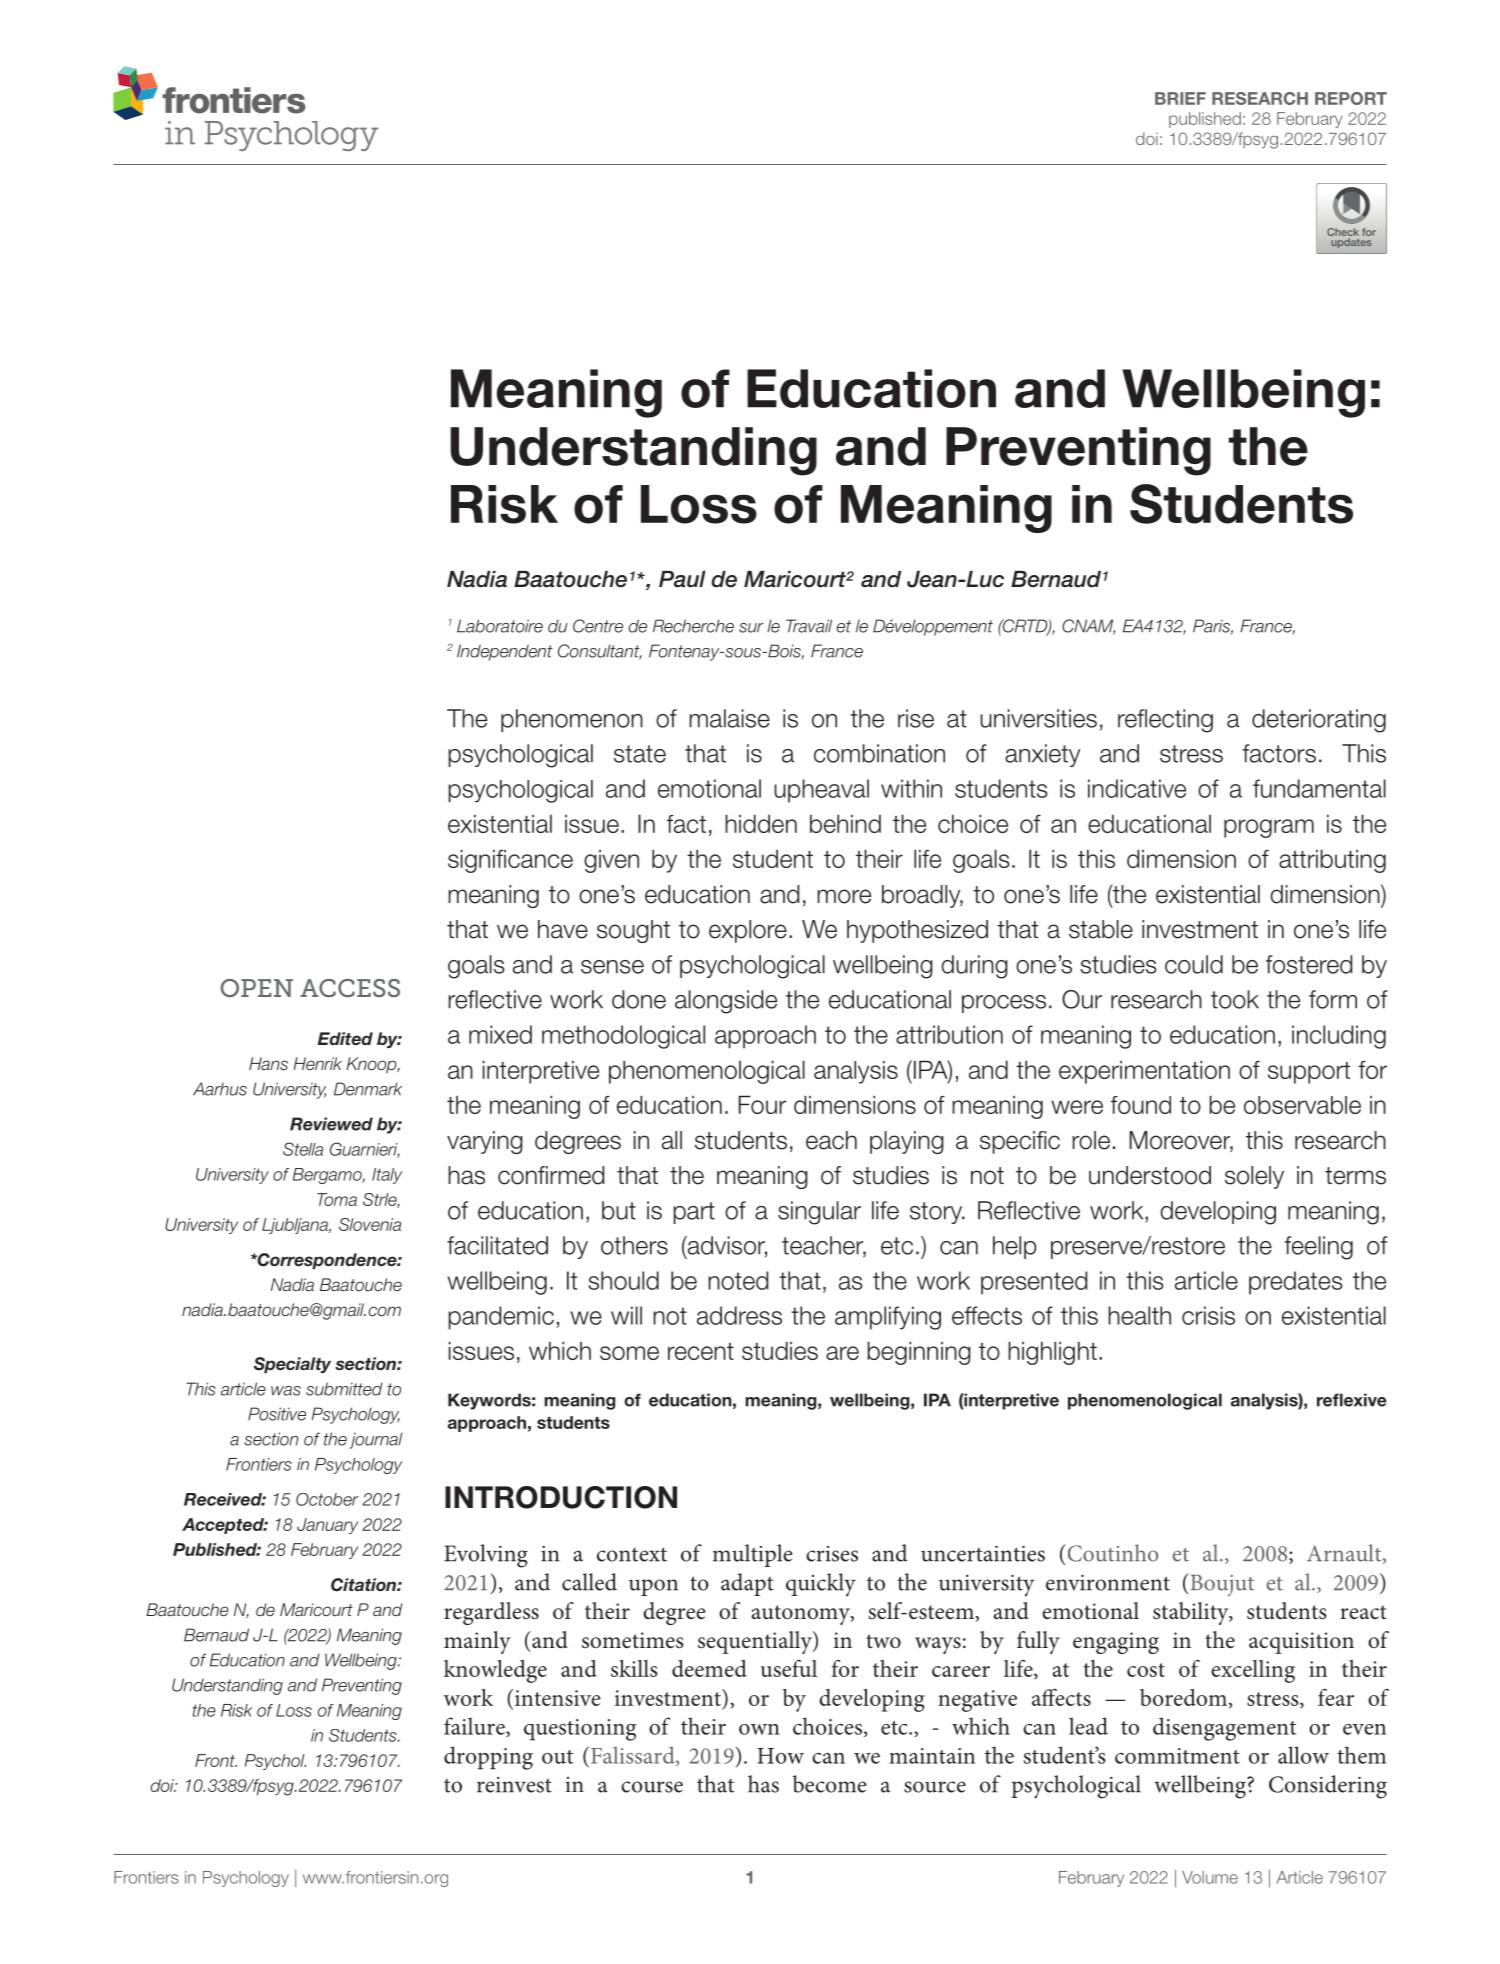 This image has width=1500, height=1964. What do you see at coordinates (1165, 721) in the image?
I see `reflecting` at bounding box center [1165, 721].
